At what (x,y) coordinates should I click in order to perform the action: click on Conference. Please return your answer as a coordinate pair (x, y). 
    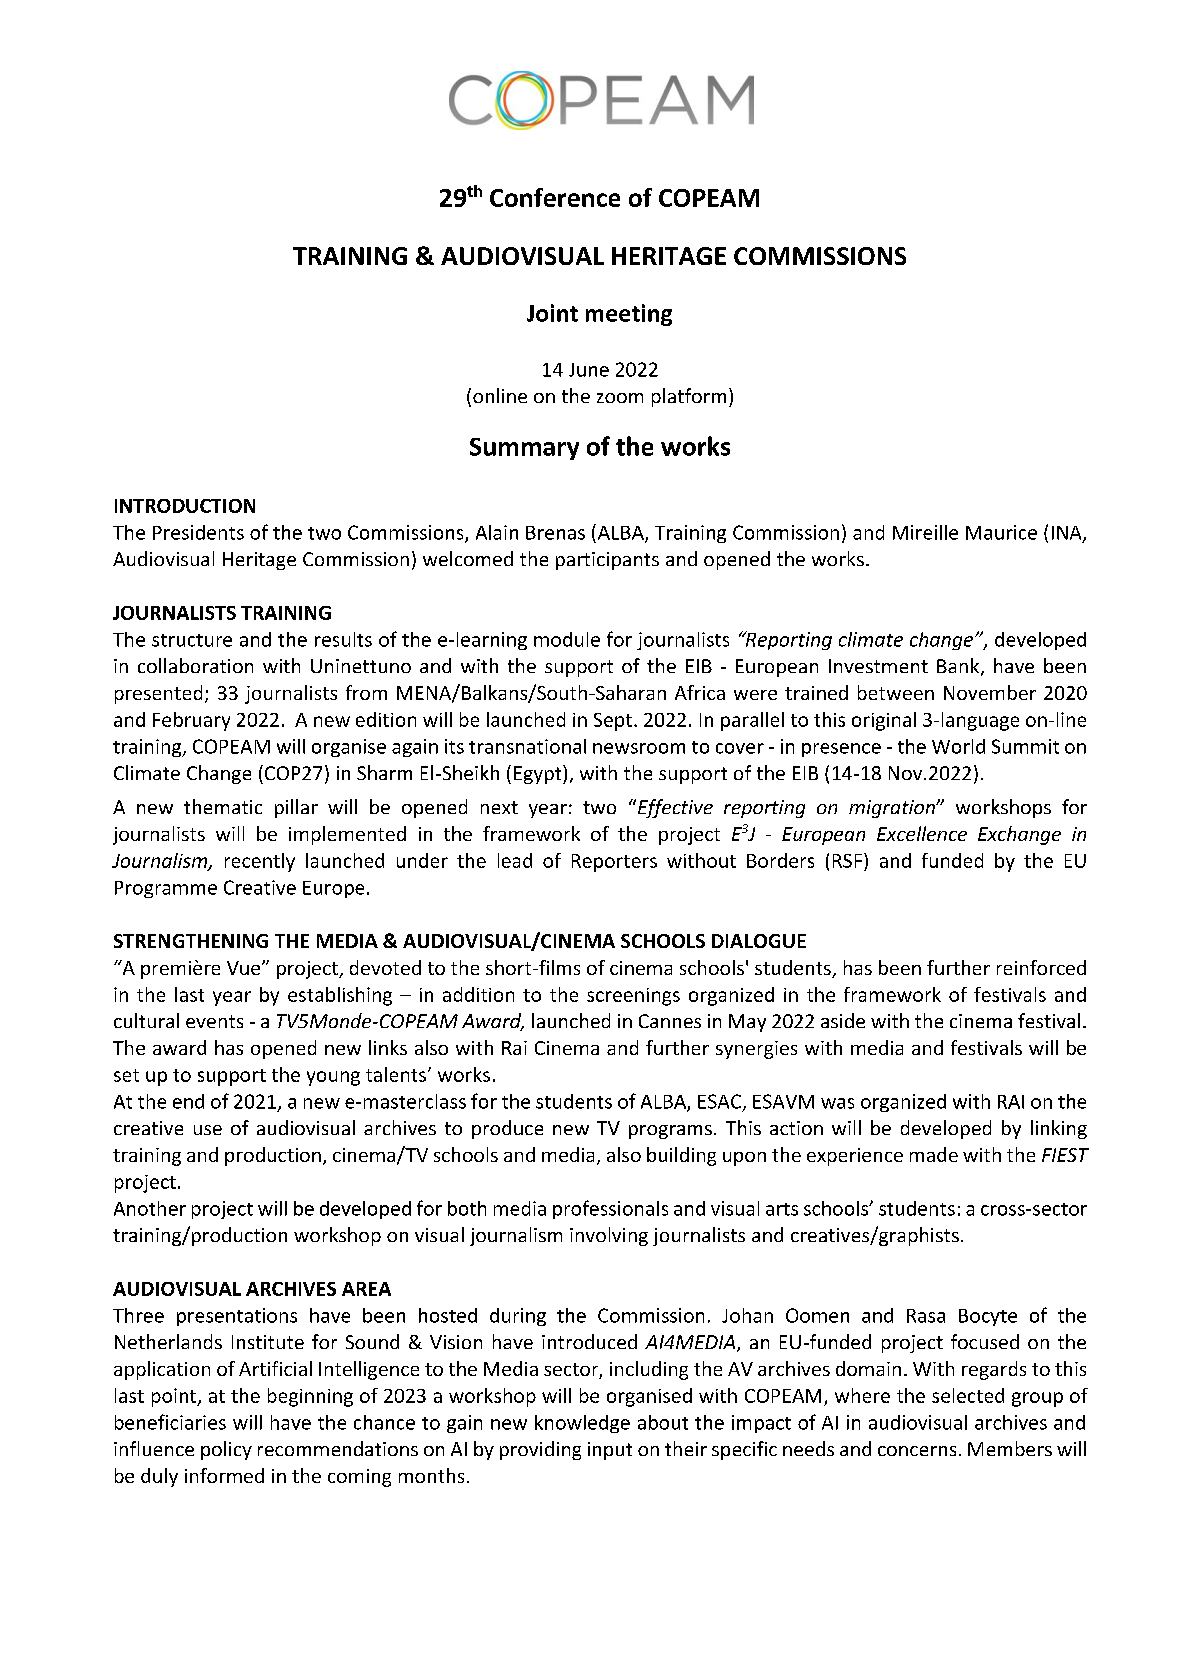
    Looking at the image, I should click on (555, 197).
